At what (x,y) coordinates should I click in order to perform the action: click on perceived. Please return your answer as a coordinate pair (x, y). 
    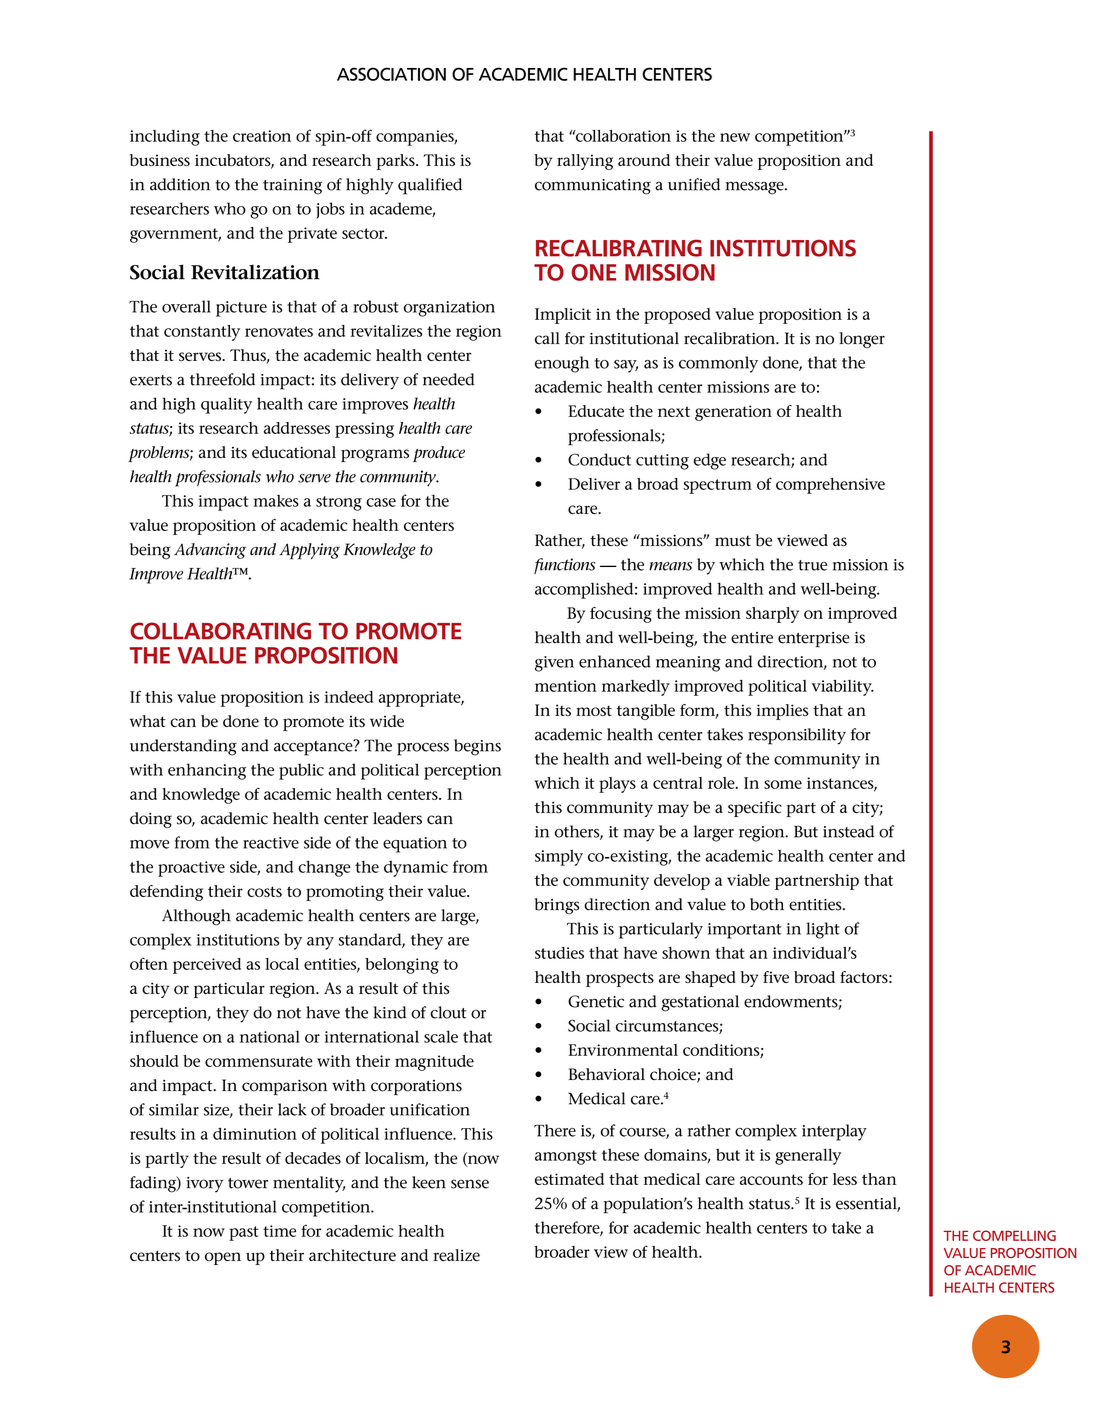
    Looking at the image, I should click on (207, 966).
